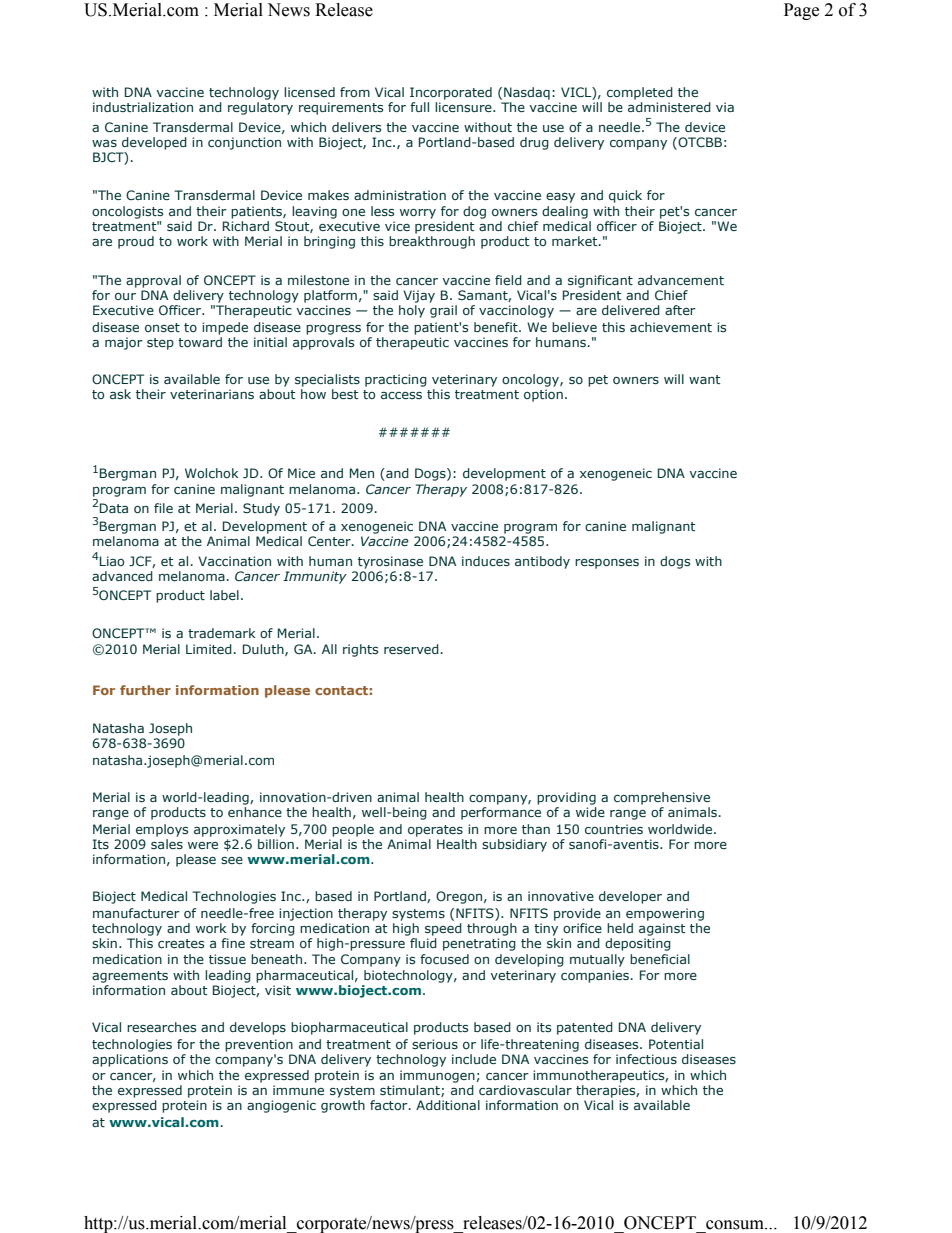  What do you see at coordinates (212, 394) in the document?
I see `veterinarians` at bounding box center [212, 394].
